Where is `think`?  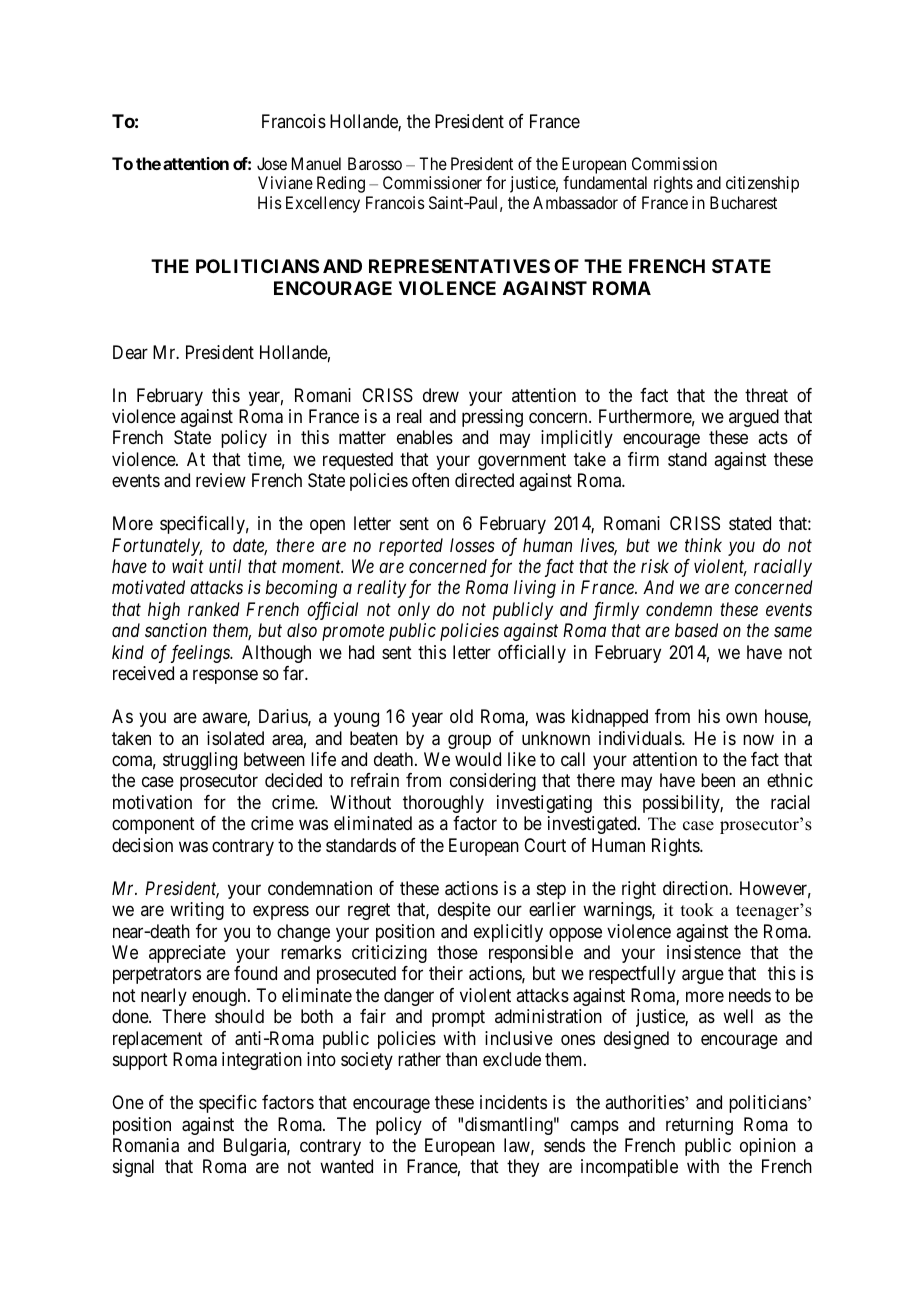
think is located at coordinates (703, 545).
